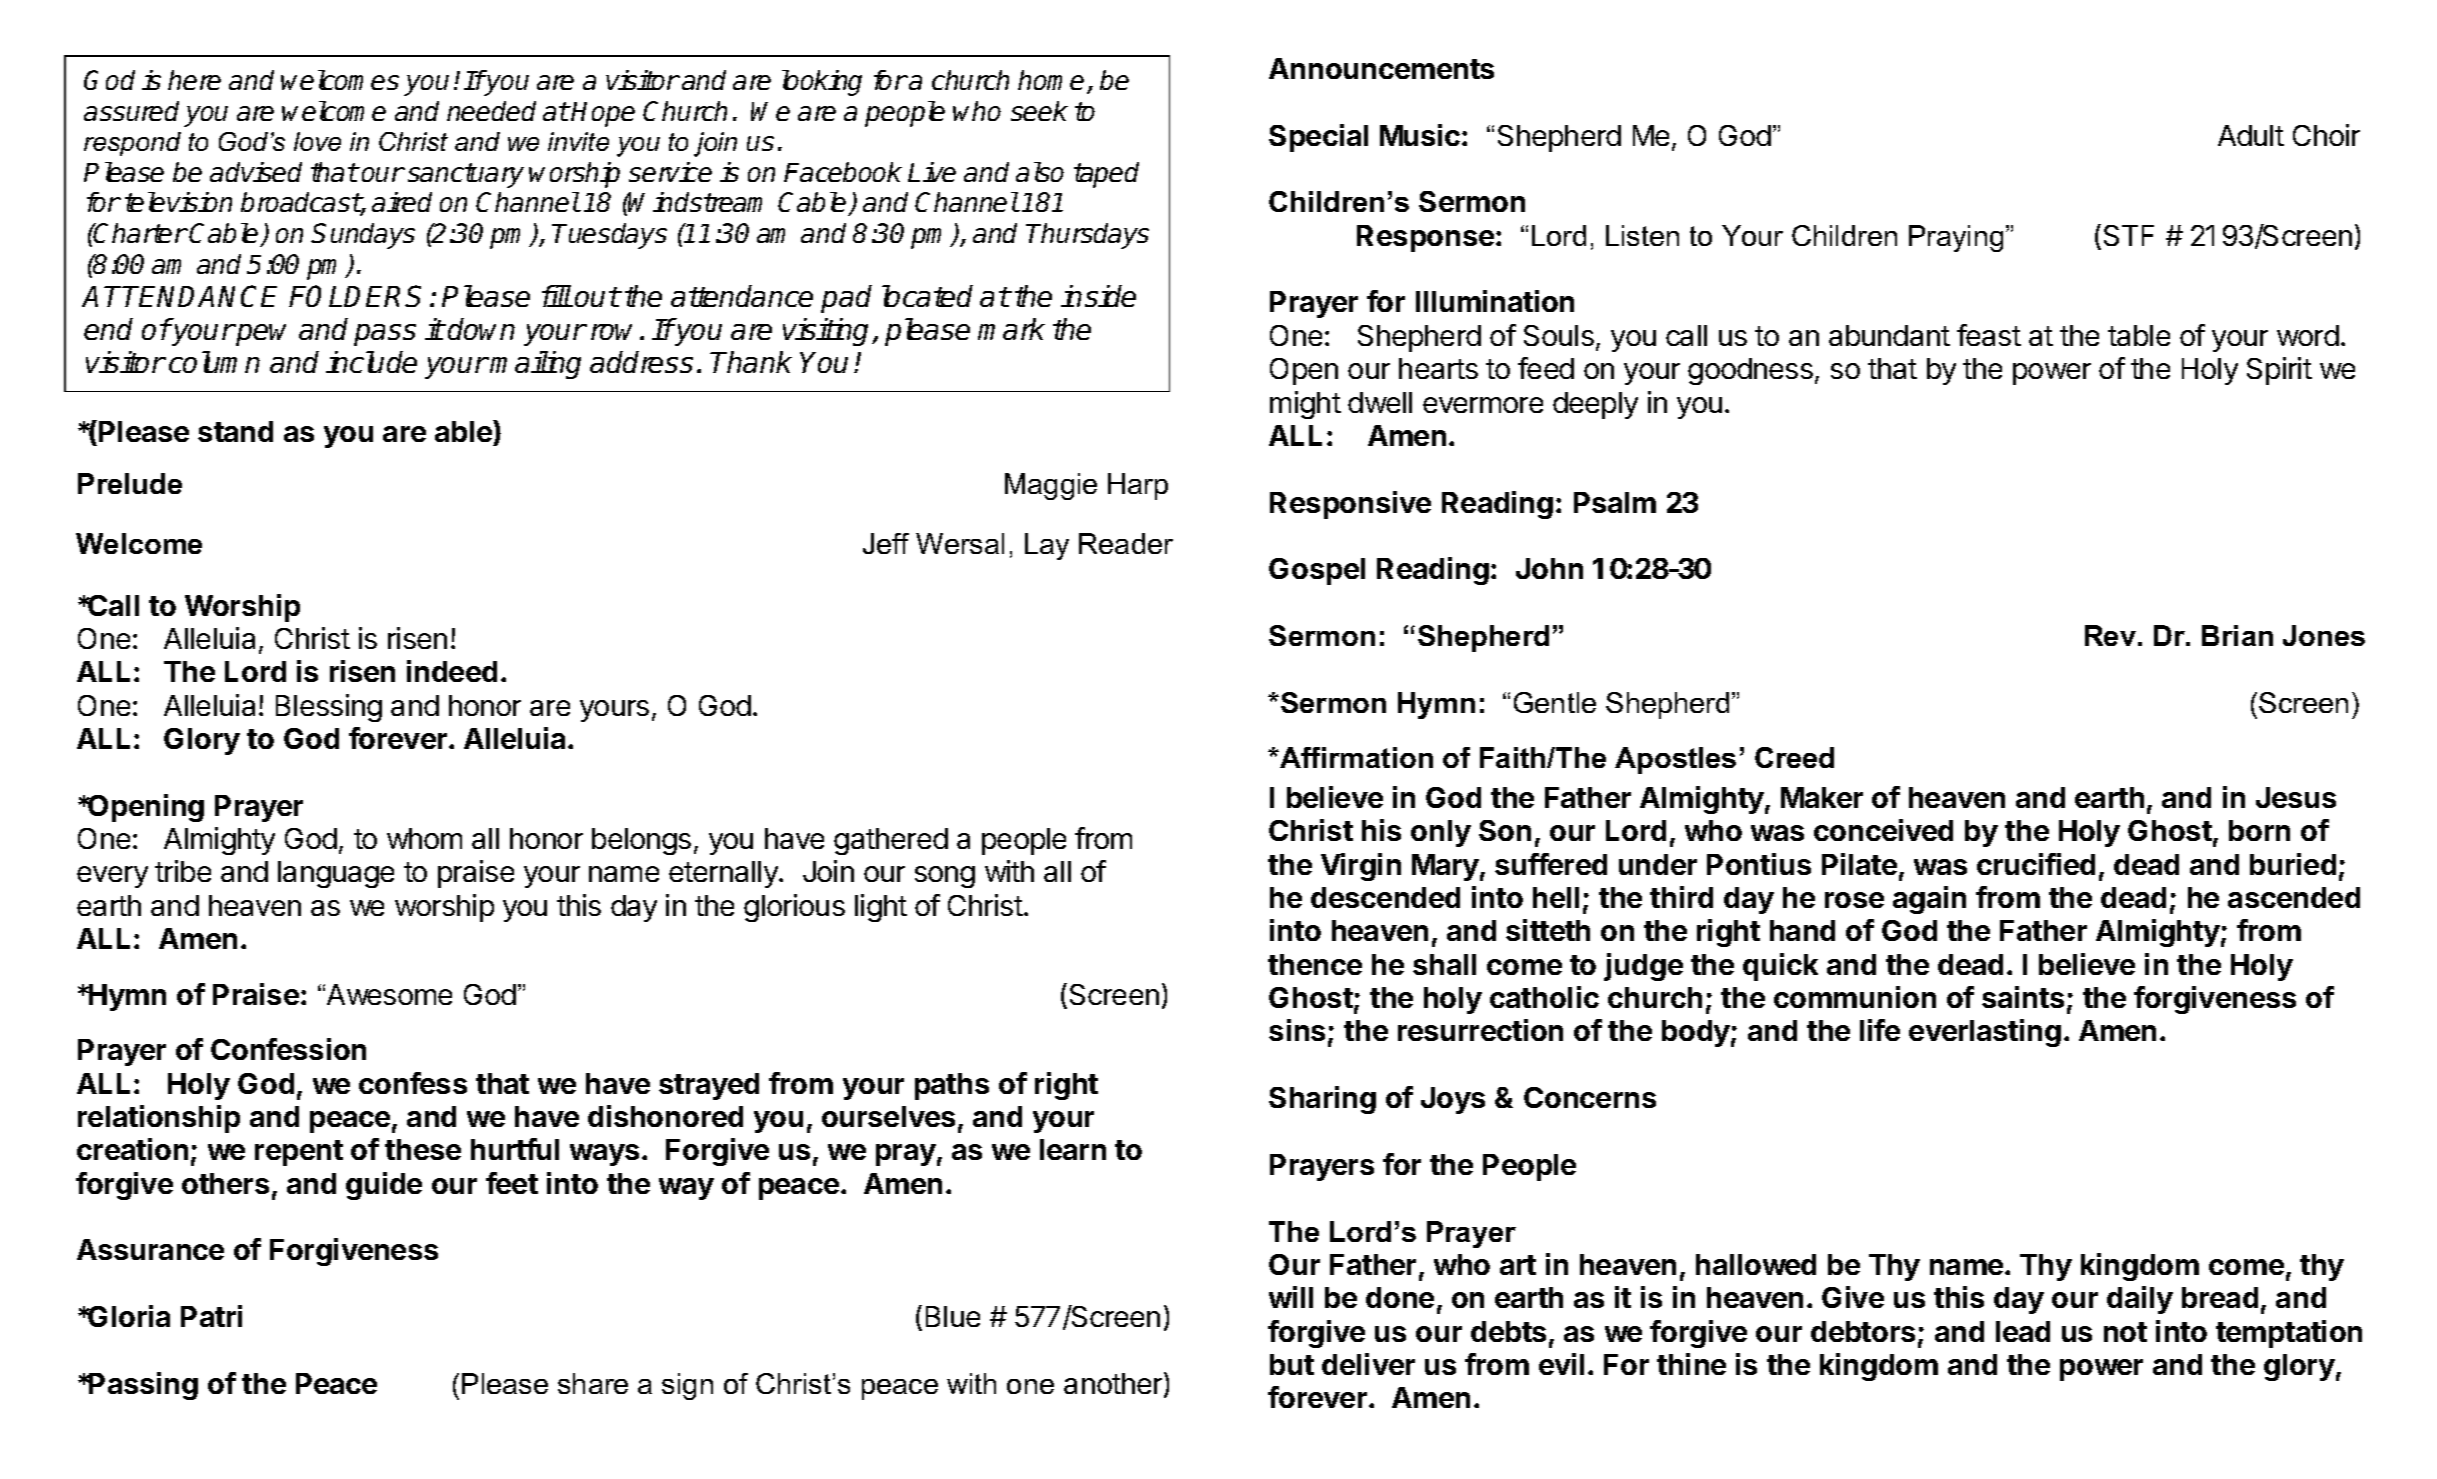 The height and width of the screenshot is (1479, 2437). What do you see at coordinates (329, 708) in the screenshot?
I see `Blessing` at bounding box center [329, 708].
